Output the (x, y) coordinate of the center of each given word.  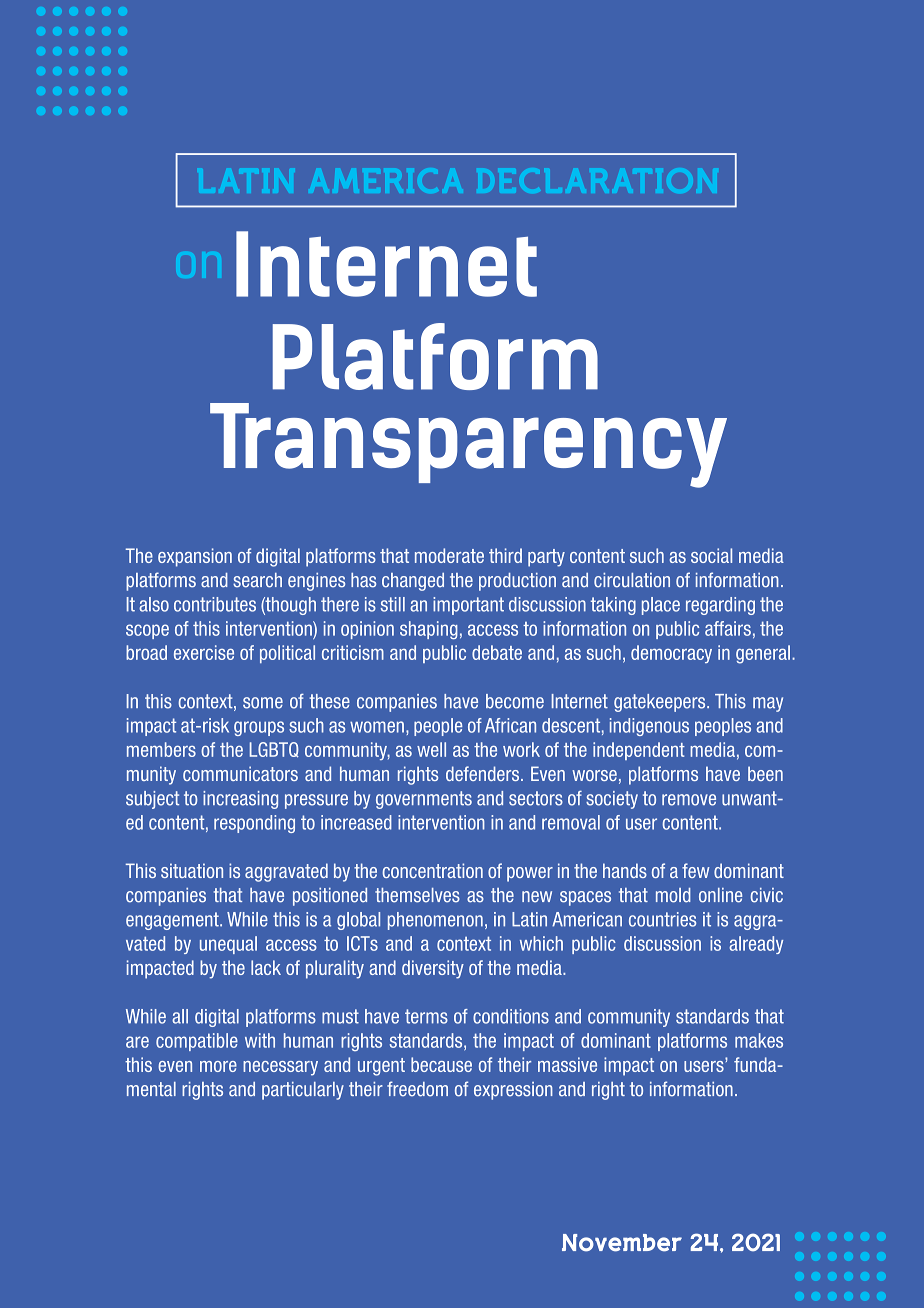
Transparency (468, 445)
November (622, 1243)
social (711, 555)
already (756, 945)
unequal (228, 945)
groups (259, 728)
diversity (433, 969)
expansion (195, 557)
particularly (303, 1091)
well (431, 749)
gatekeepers (661, 703)
